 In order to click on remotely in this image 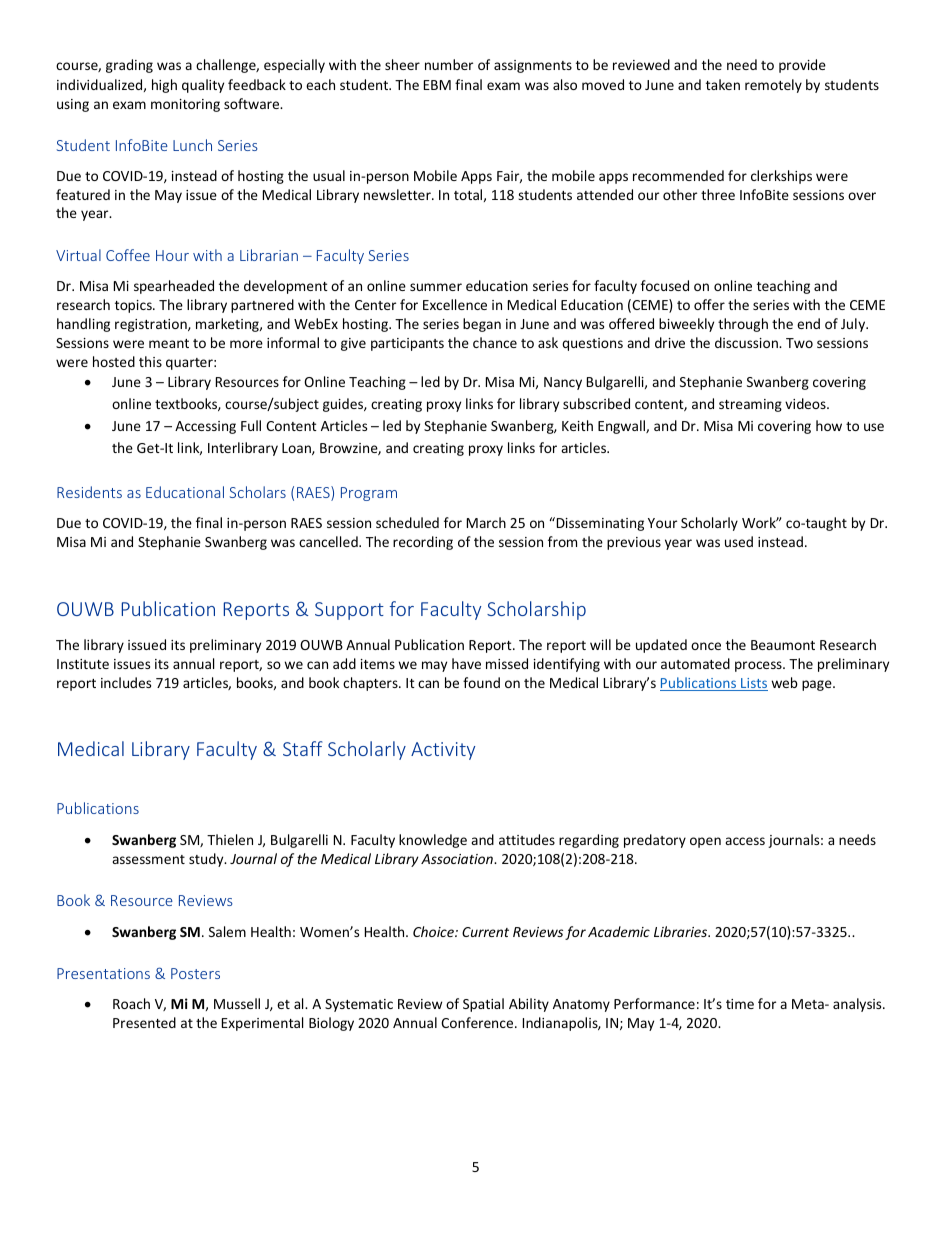, I will do `click(773, 86)`.
